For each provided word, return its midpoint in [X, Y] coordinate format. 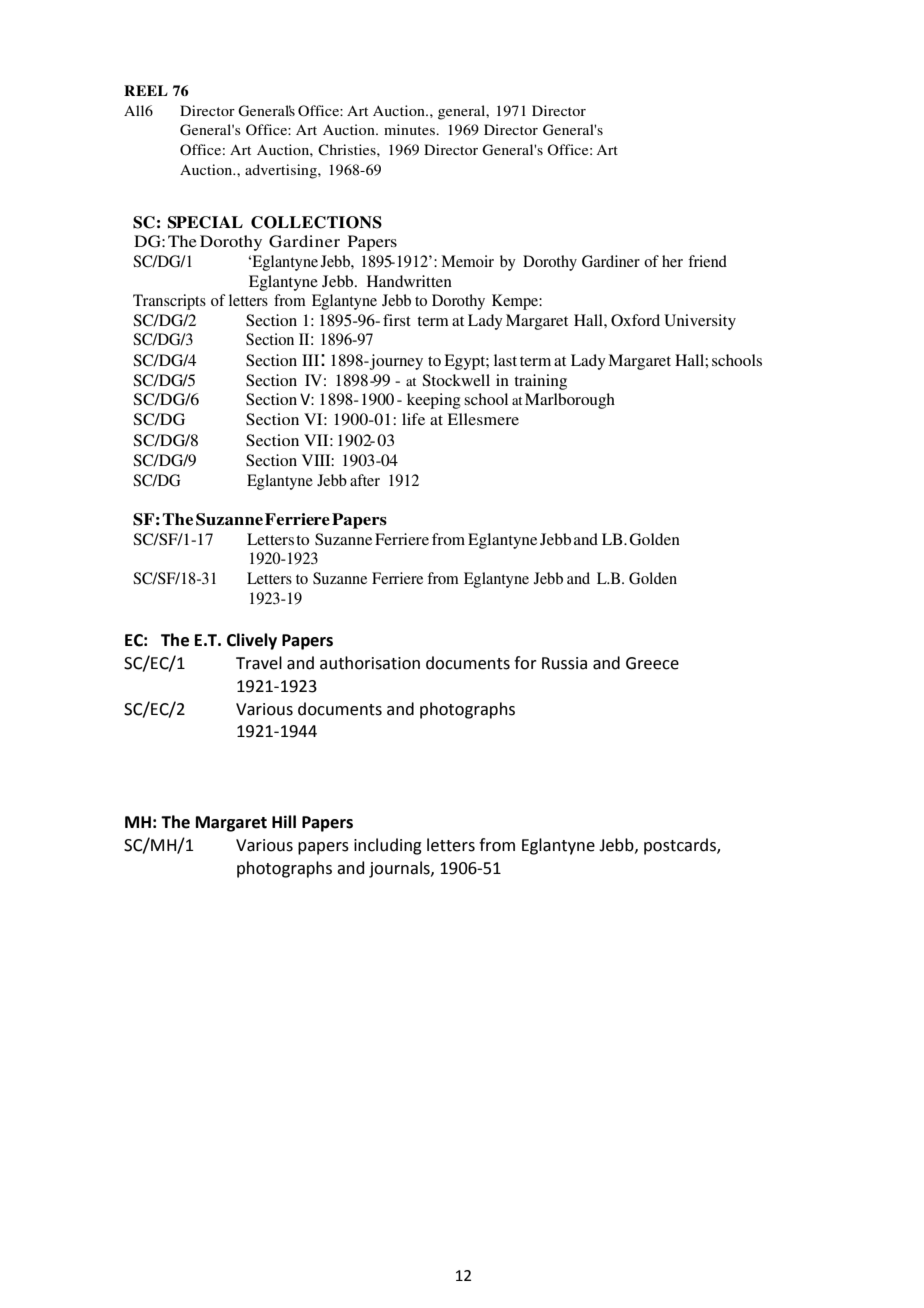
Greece [652, 663]
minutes [410, 129]
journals [400, 869]
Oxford [635, 320]
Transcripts [169, 302]
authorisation [370, 663]
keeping [434, 401]
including [388, 846]
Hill [284, 821]
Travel [259, 663]
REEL [146, 90]
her [672, 261]
